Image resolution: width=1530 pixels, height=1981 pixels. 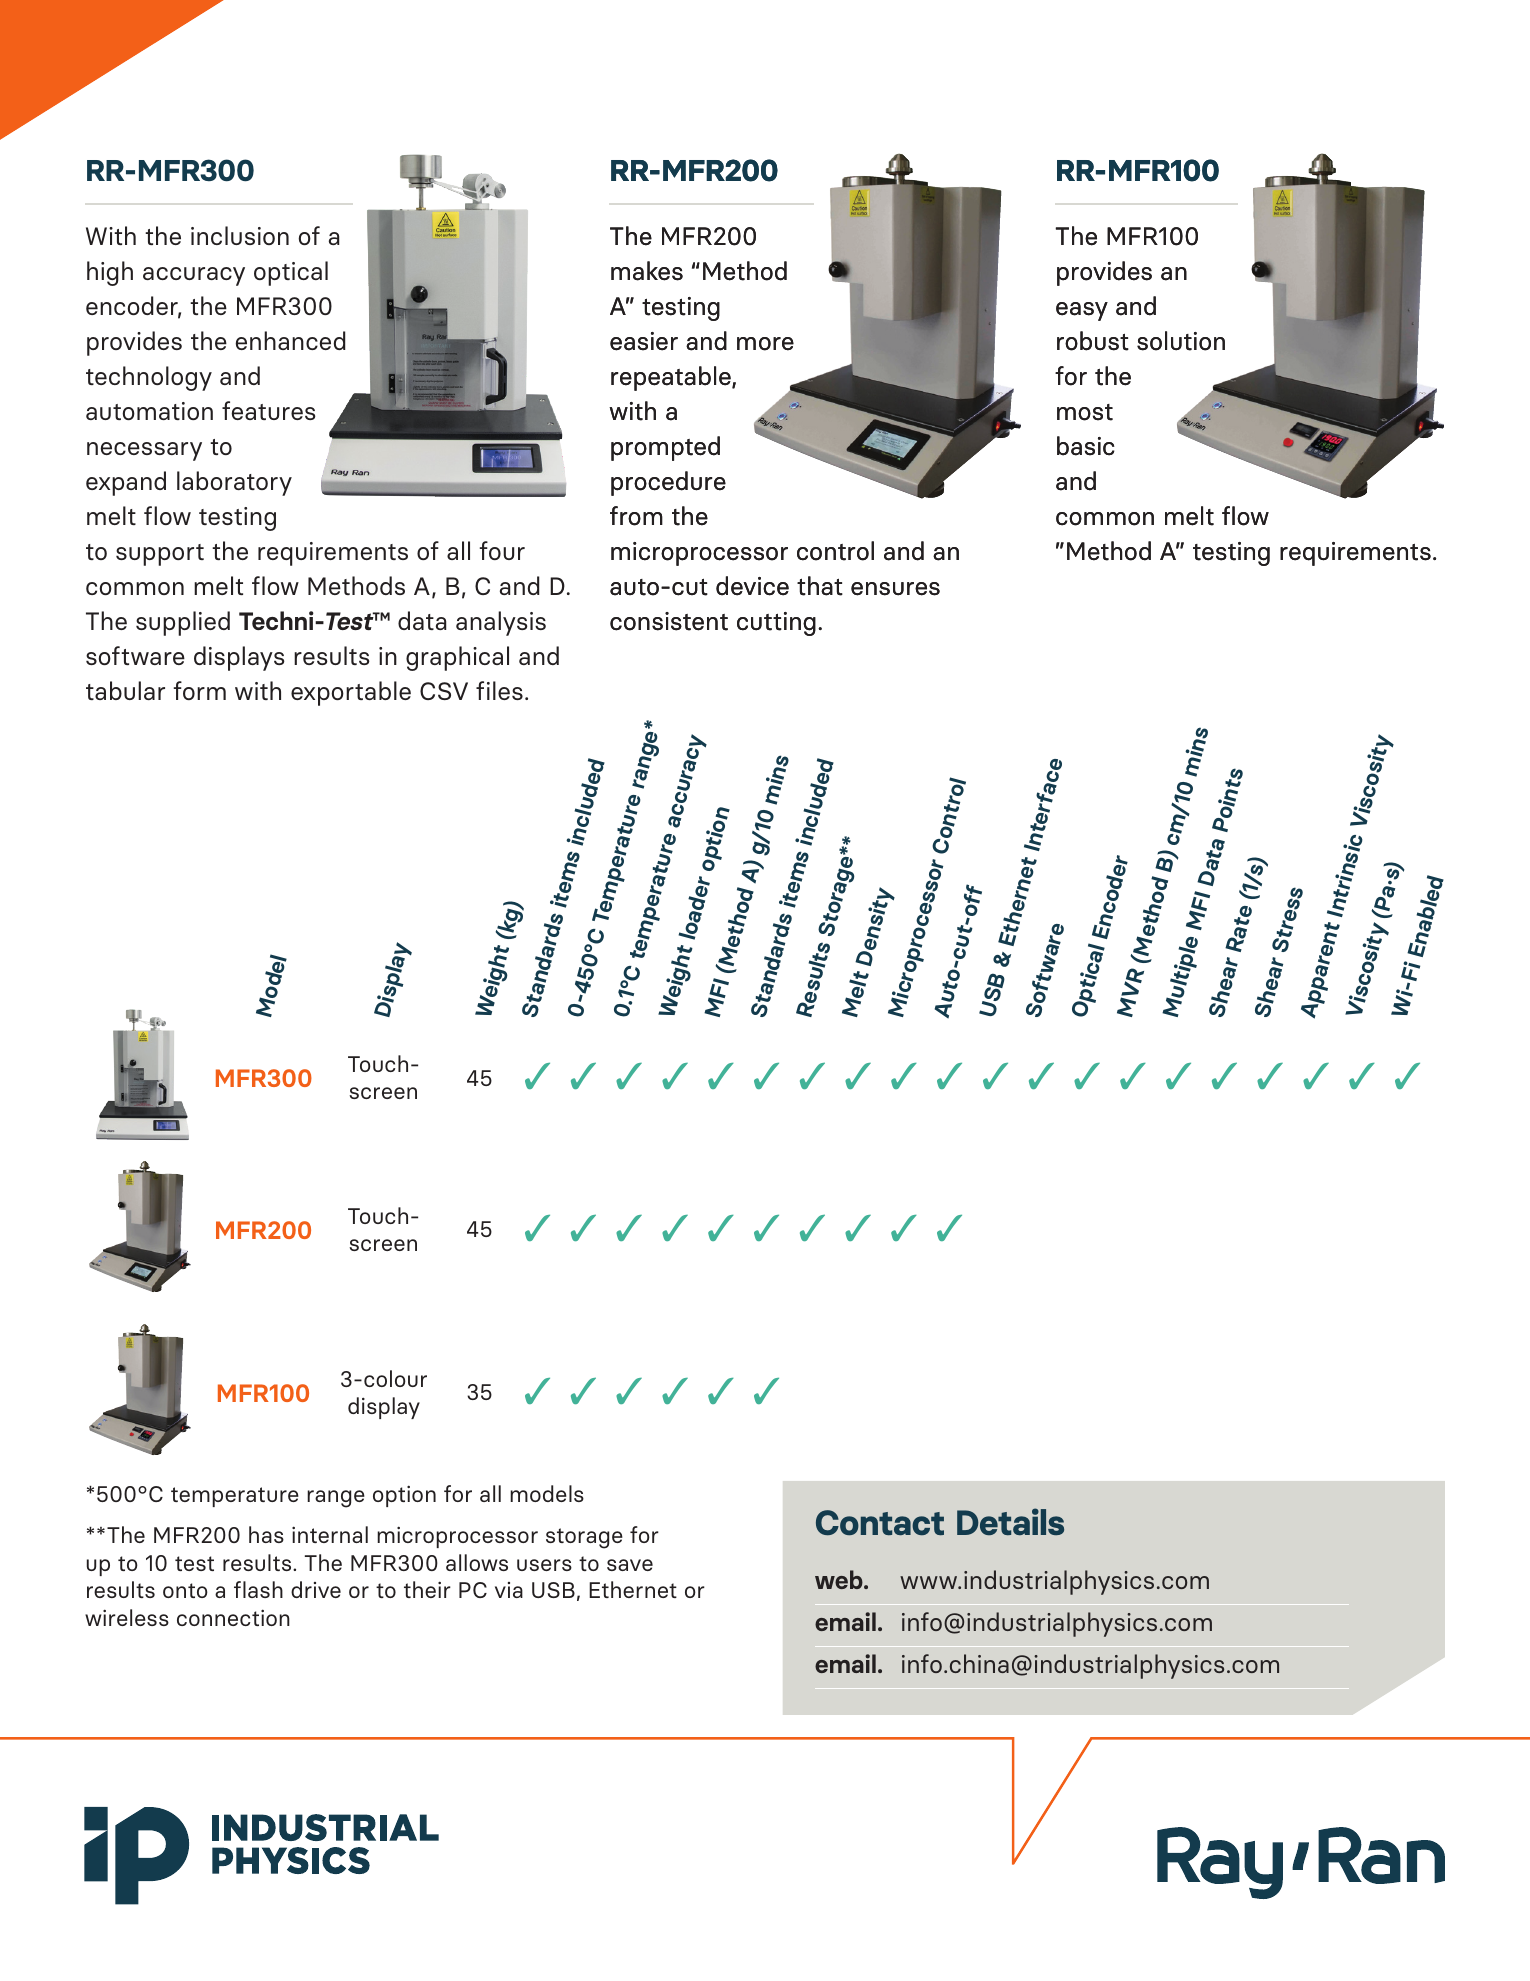 I want to click on four, so click(x=502, y=550).
